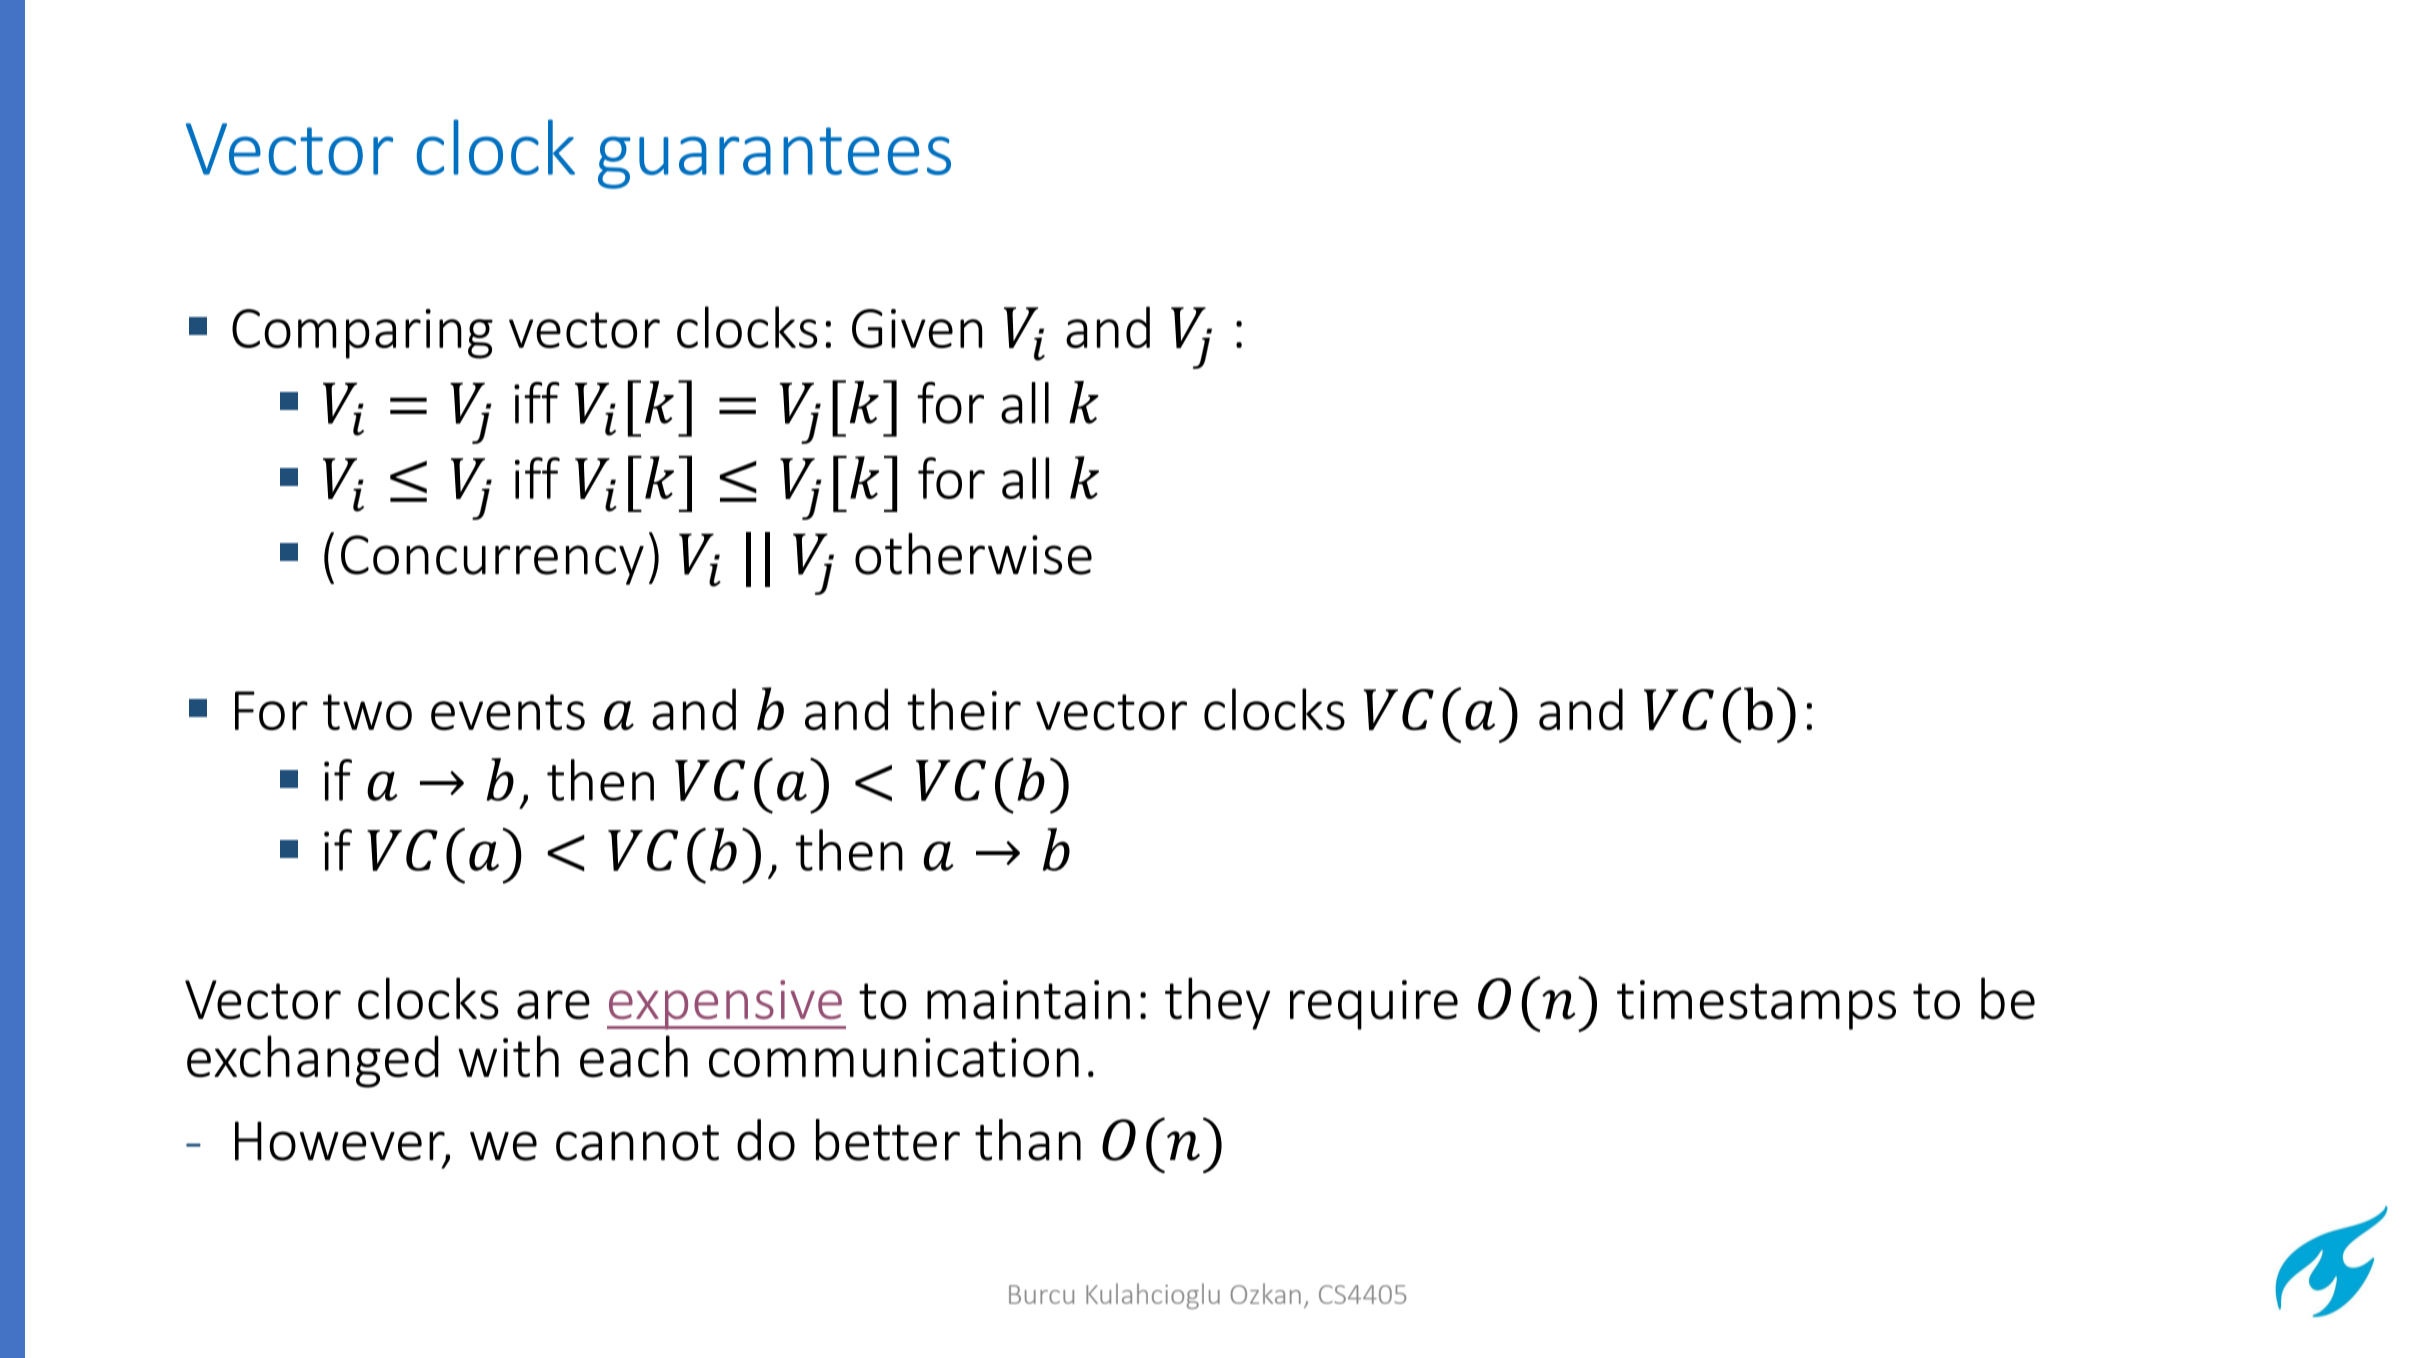 The height and width of the image is (1358, 2415). What do you see at coordinates (1028, 1140) in the image?
I see `than` at bounding box center [1028, 1140].
